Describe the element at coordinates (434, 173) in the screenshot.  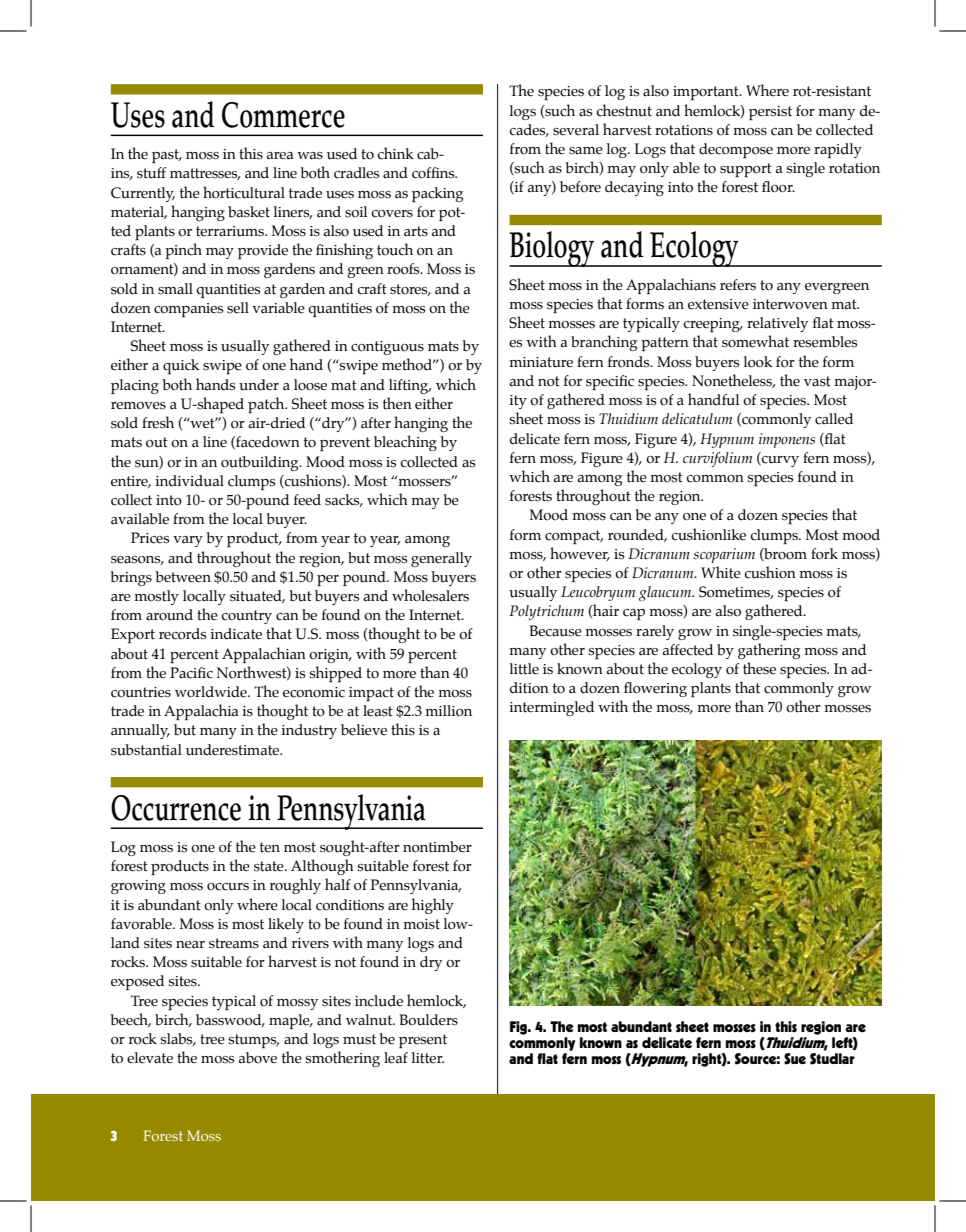
I see `coffins` at that location.
